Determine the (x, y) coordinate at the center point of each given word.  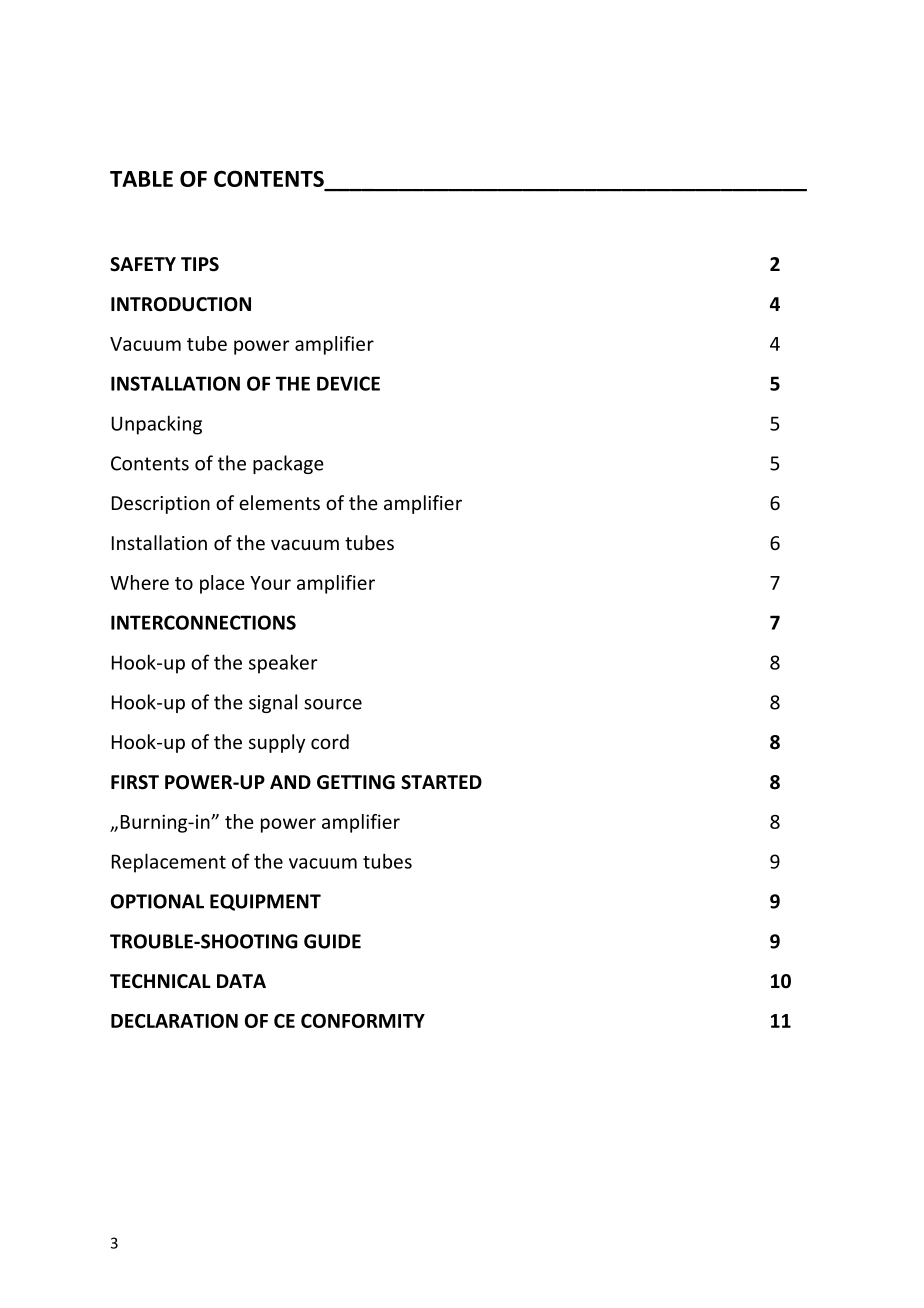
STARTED (441, 782)
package (288, 464)
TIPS (200, 264)
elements (279, 502)
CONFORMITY (363, 1020)
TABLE (141, 179)
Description (161, 505)
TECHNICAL (160, 981)
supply (277, 743)
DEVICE (348, 383)
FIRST (135, 782)
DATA (241, 981)
